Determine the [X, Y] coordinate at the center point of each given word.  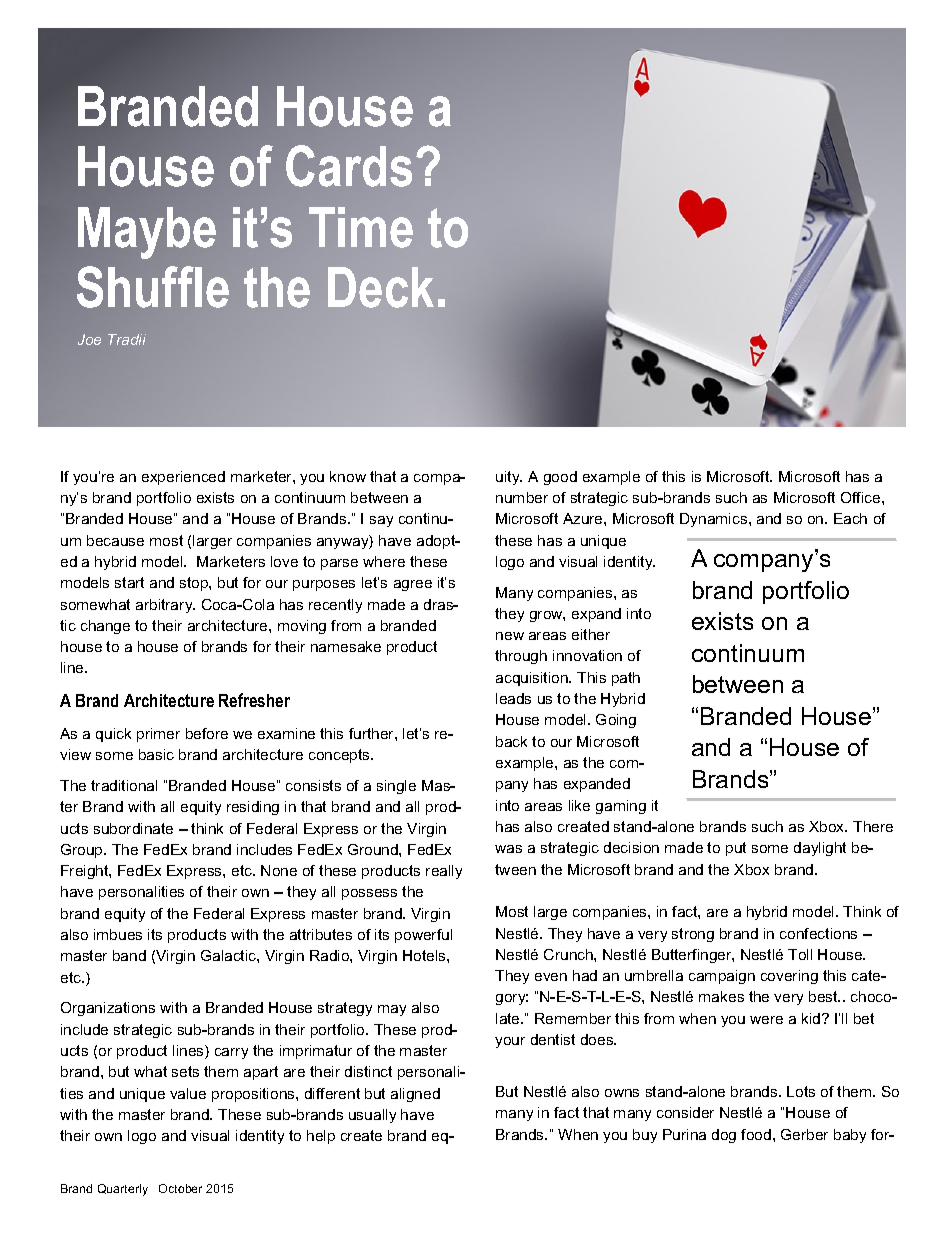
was [508, 849]
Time [361, 227]
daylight [820, 849]
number [522, 497]
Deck [381, 287]
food [756, 1134]
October [180, 1188]
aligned [415, 1095]
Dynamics [715, 520]
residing [253, 808]
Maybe [147, 233]
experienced [183, 478]
